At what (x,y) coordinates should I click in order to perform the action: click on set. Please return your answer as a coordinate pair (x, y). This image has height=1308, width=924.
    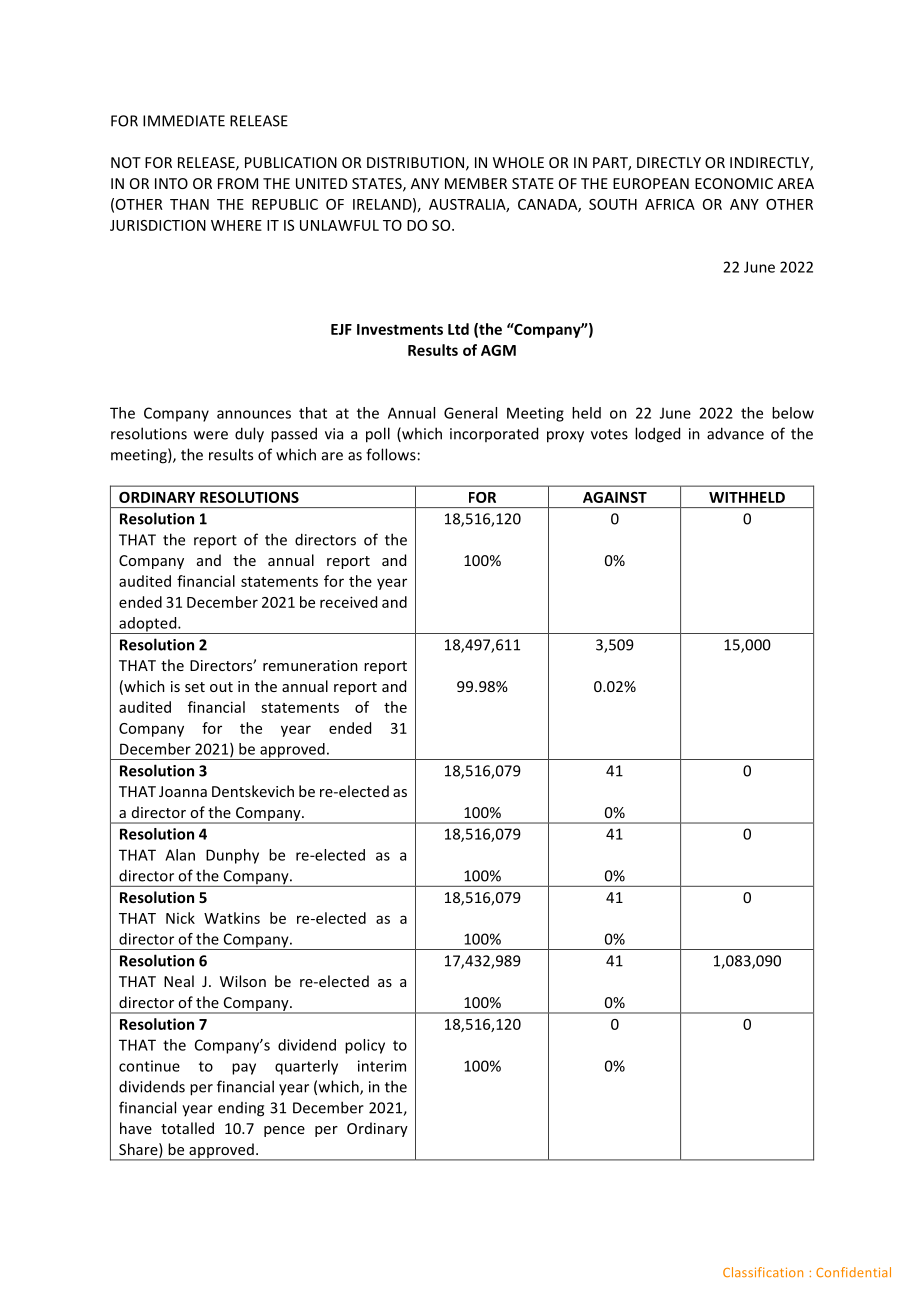
    Looking at the image, I should click on (195, 687).
